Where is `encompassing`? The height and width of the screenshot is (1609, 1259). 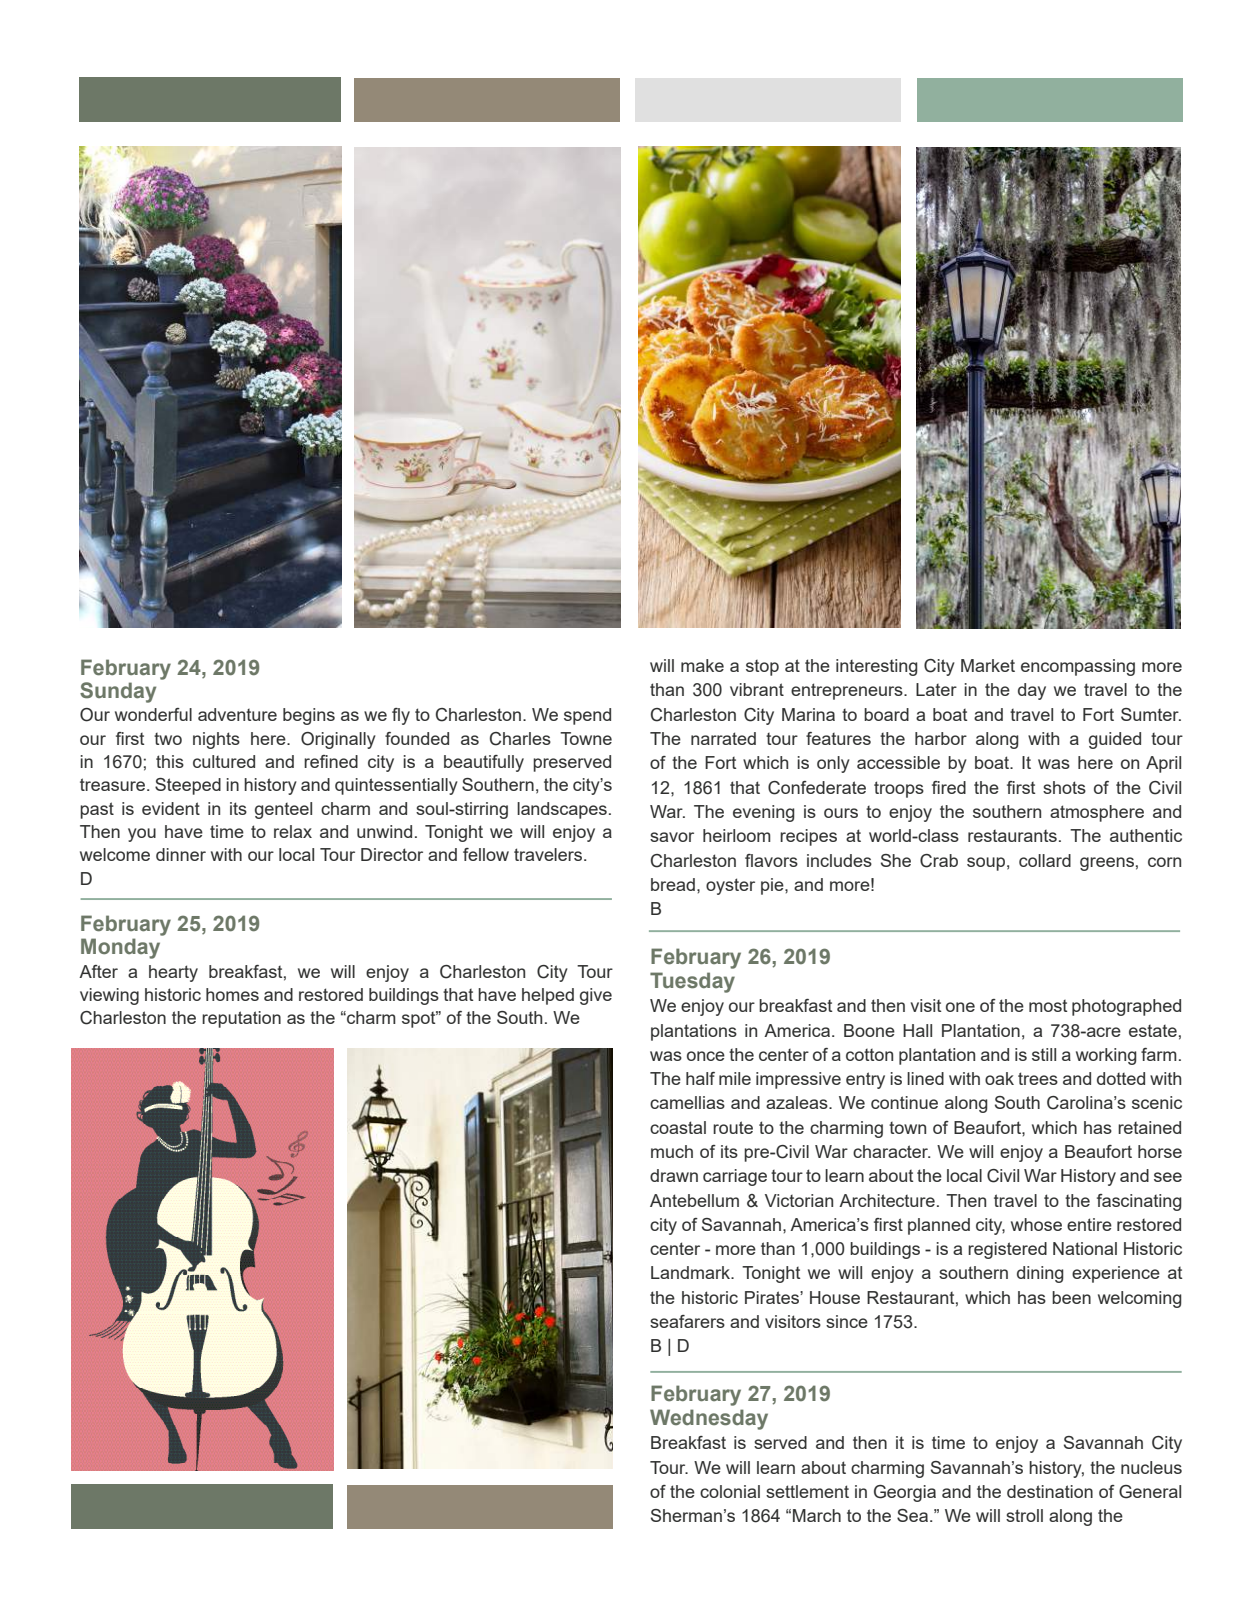 encompassing is located at coordinates (1078, 667).
